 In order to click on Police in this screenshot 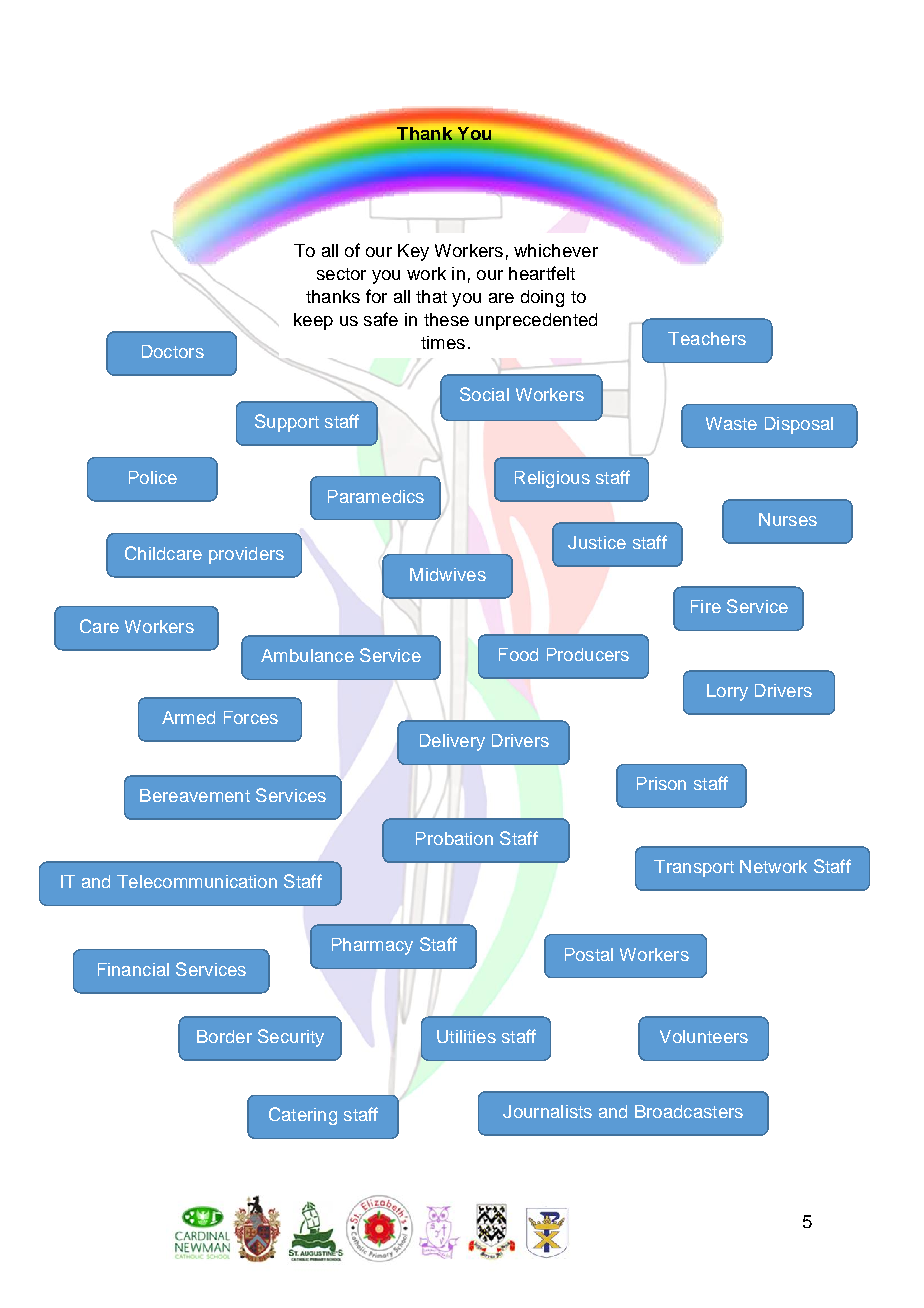, I will do `click(153, 477)`.
